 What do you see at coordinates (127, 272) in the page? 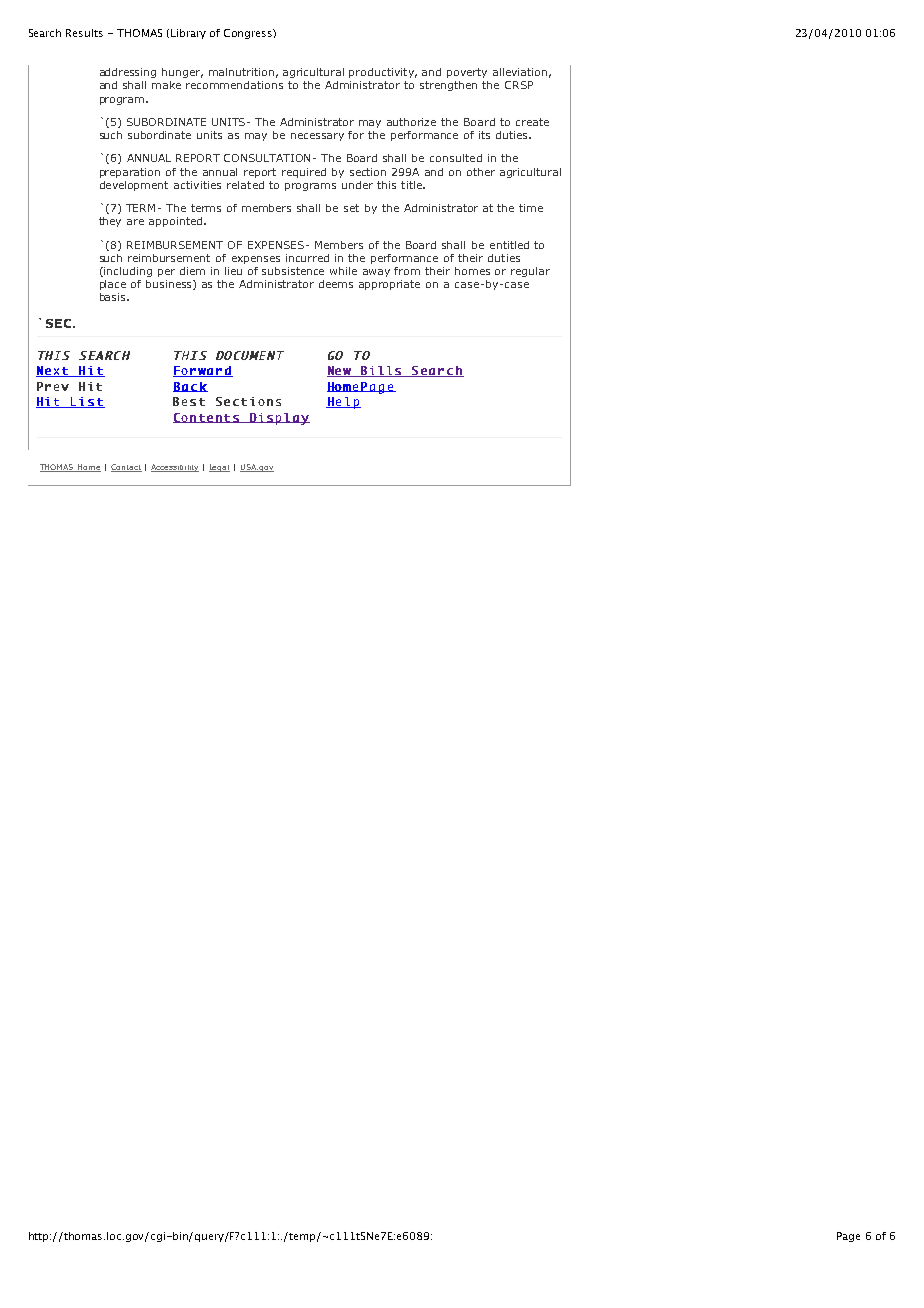
I see `including` at bounding box center [127, 272].
